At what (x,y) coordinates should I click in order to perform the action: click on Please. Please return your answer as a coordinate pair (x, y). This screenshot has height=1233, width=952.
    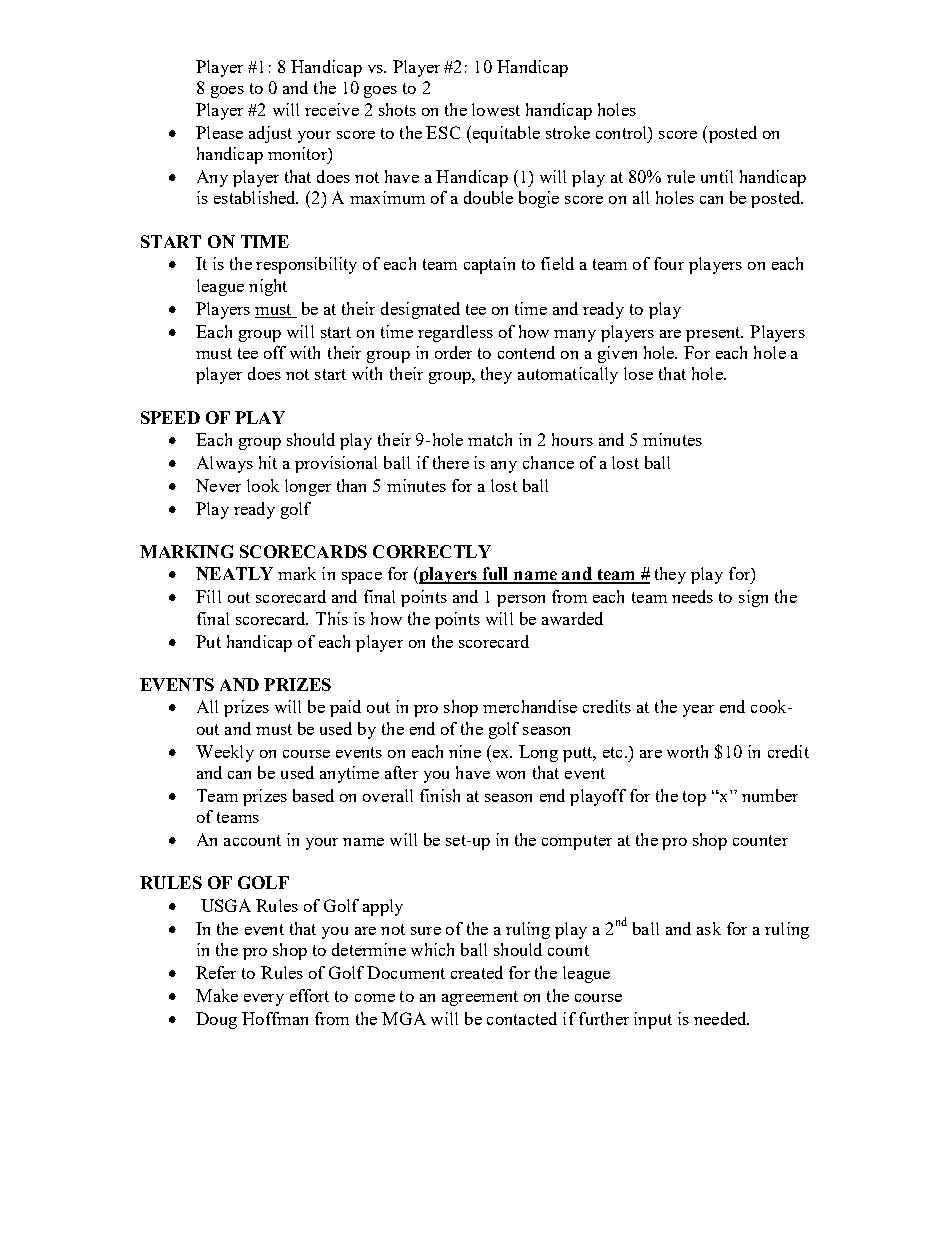
    Looking at the image, I should click on (219, 132).
